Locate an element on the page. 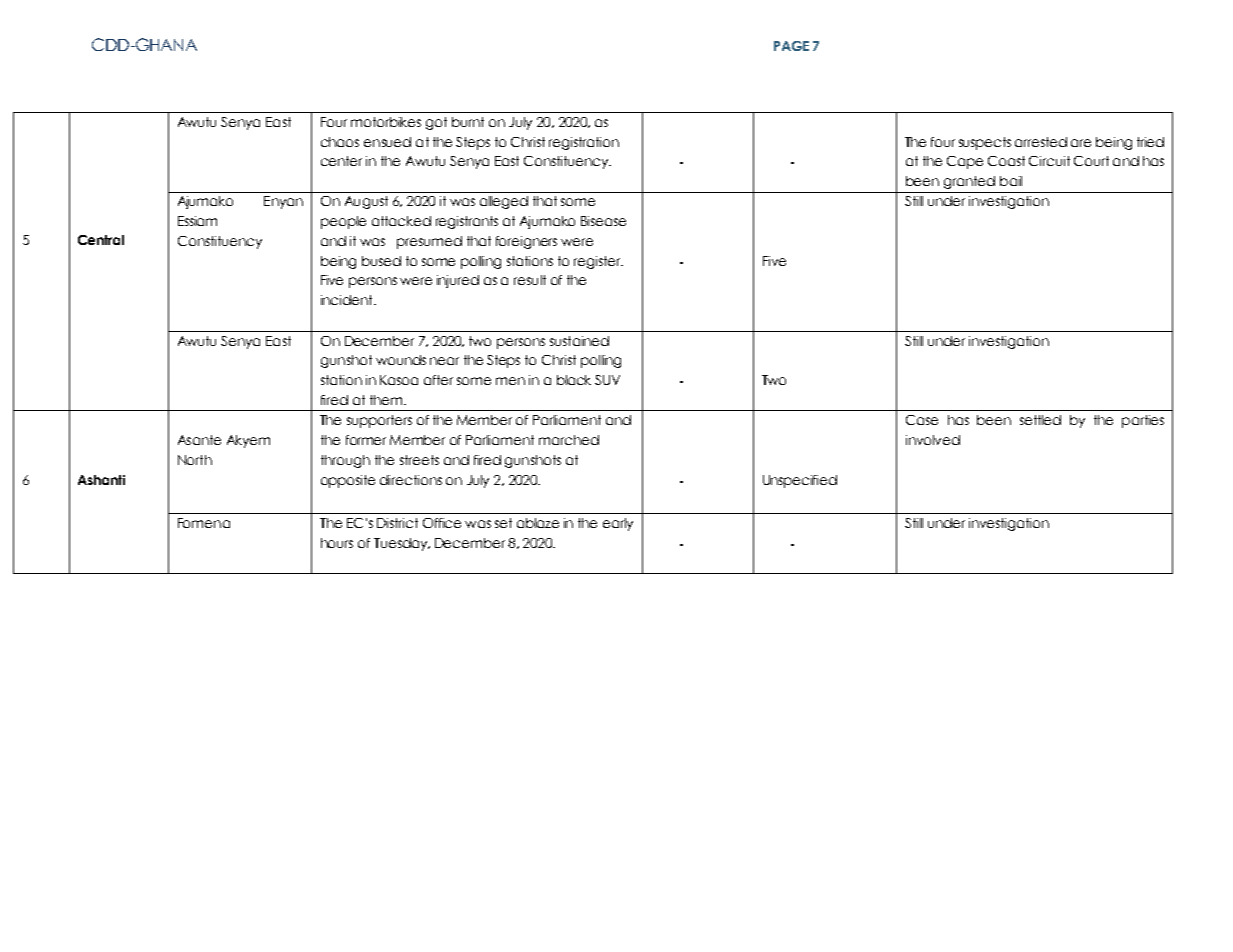  motorbikes is located at coordinates (386, 122).
